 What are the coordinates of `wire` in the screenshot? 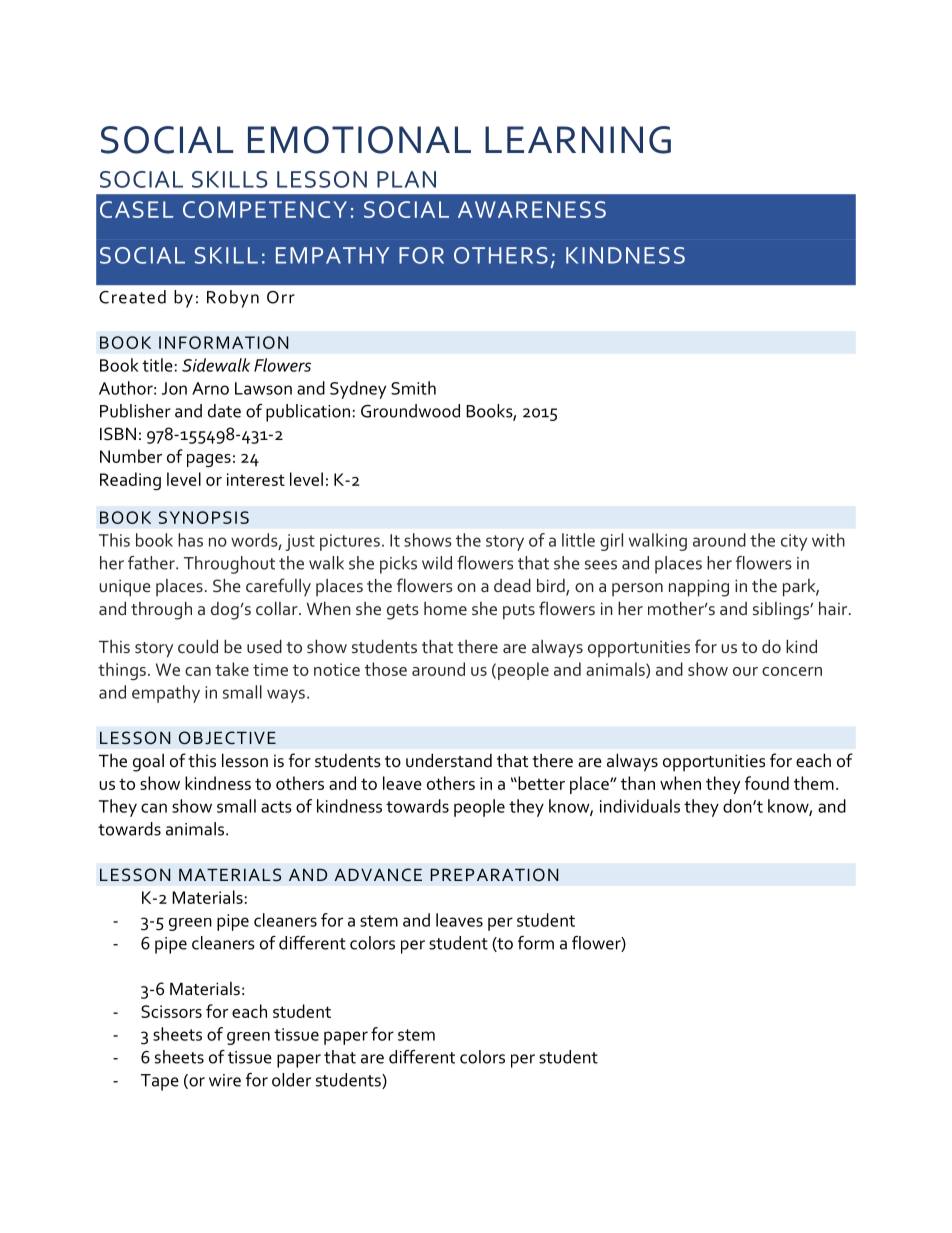 It's located at (225, 1080).
